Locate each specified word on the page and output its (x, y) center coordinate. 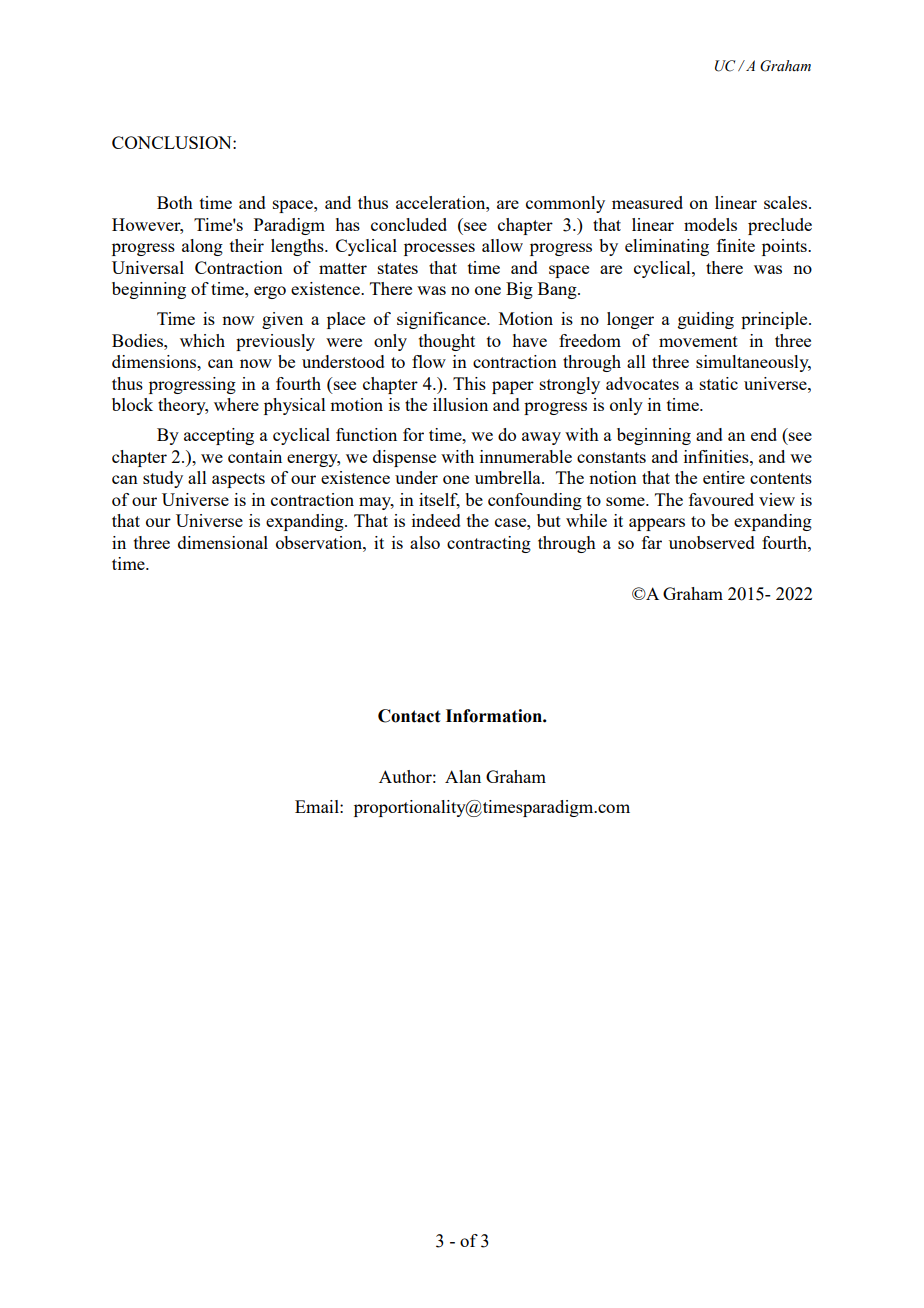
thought (447, 342)
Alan (463, 776)
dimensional (223, 542)
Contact (409, 716)
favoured (721, 499)
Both (175, 202)
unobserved (712, 542)
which (202, 340)
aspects (238, 480)
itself (439, 501)
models (710, 224)
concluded (409, 224)
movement (698, 341)
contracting (489, 544)
